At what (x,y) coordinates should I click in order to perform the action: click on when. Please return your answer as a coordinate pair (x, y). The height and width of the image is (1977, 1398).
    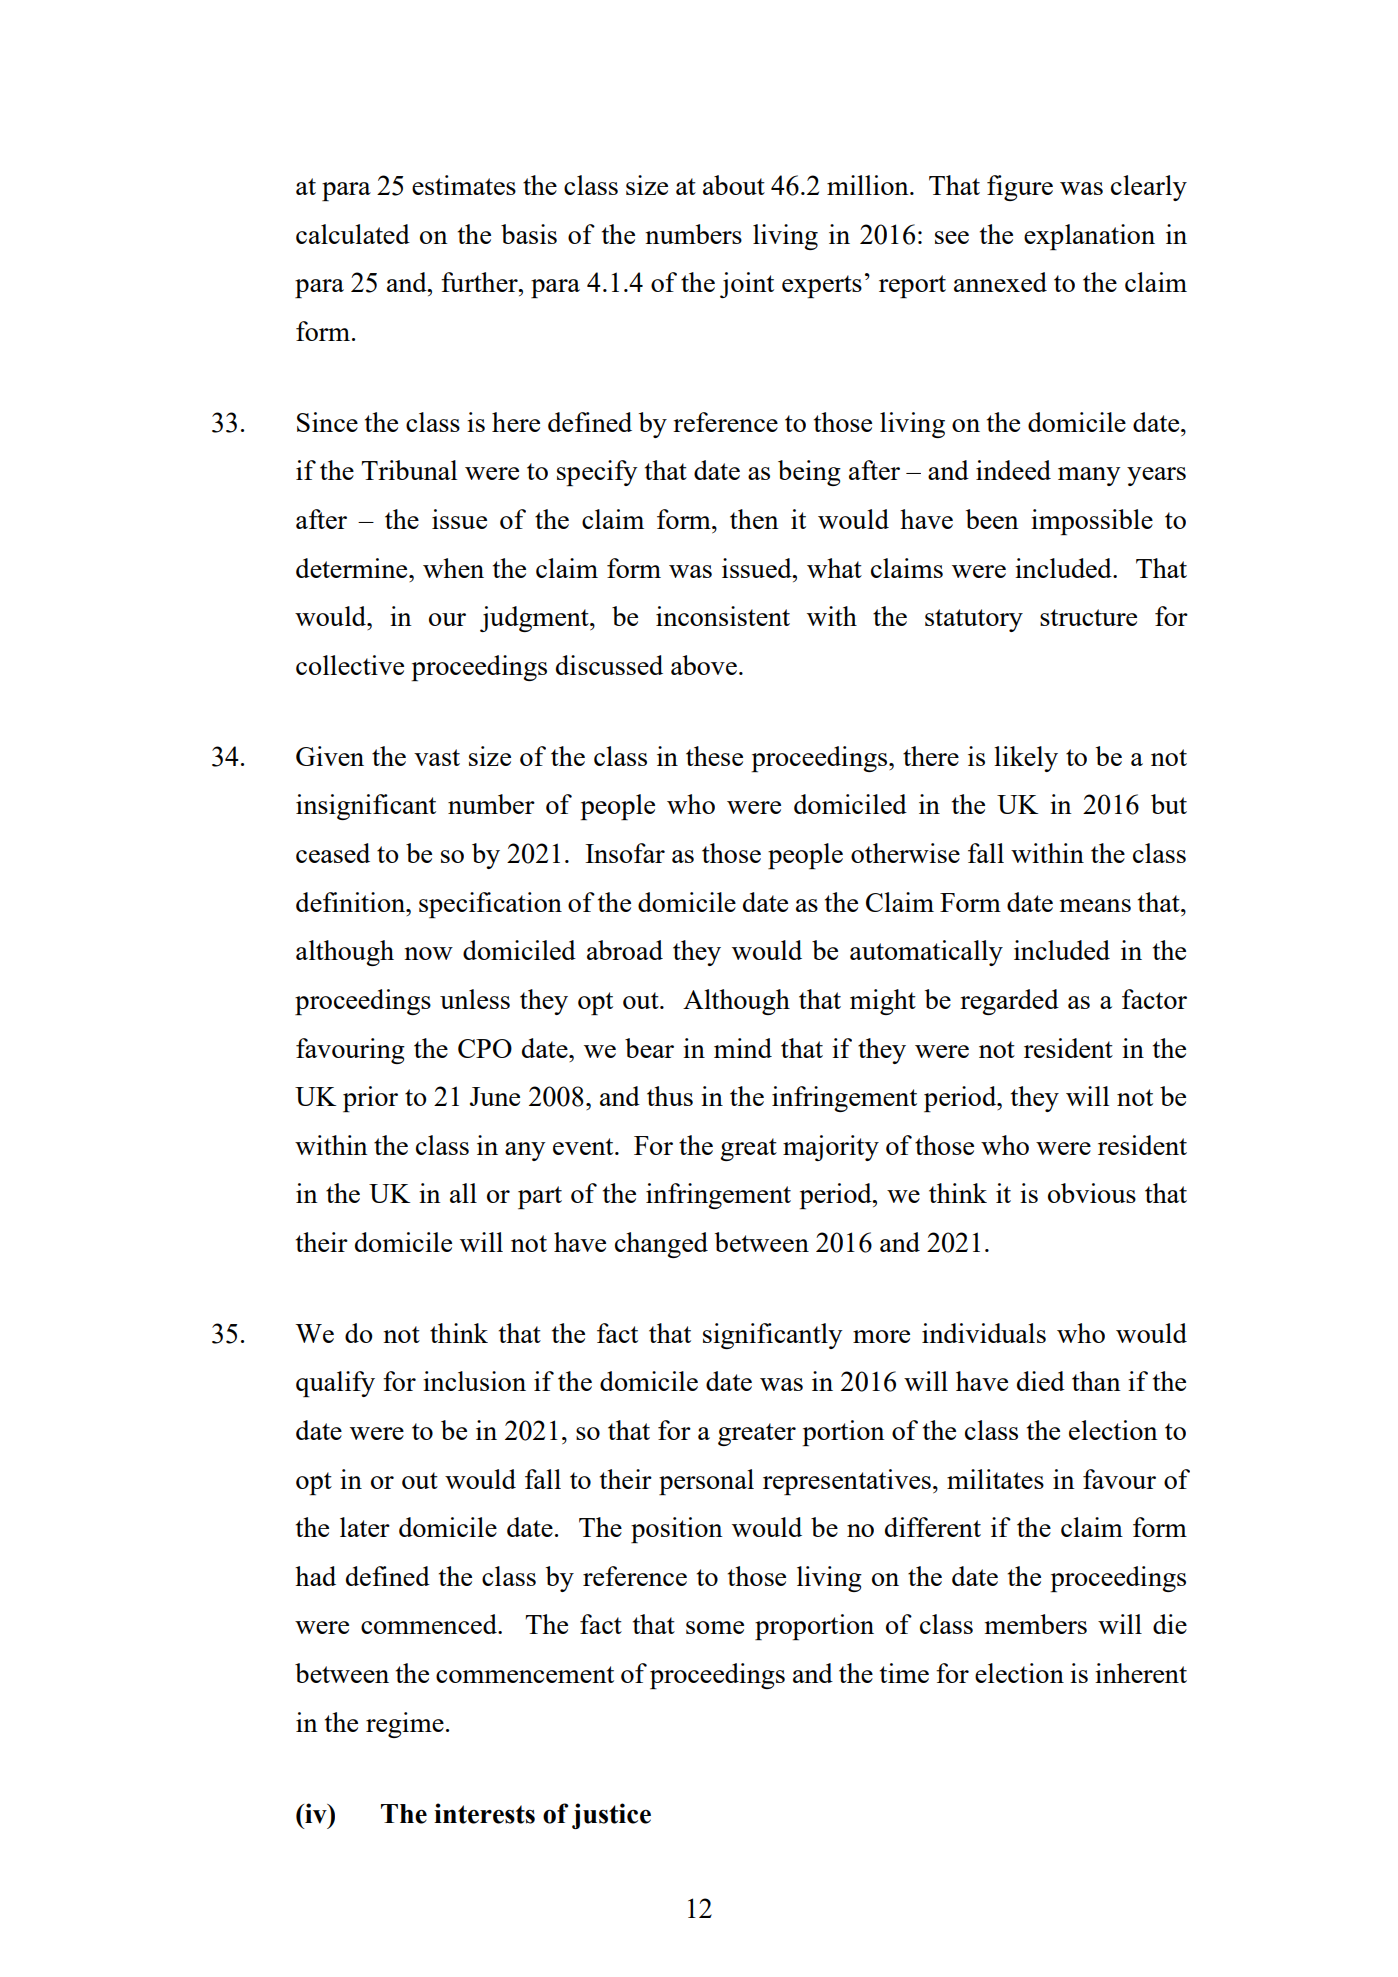
    Looking at the image, I should click on (453, 568).
